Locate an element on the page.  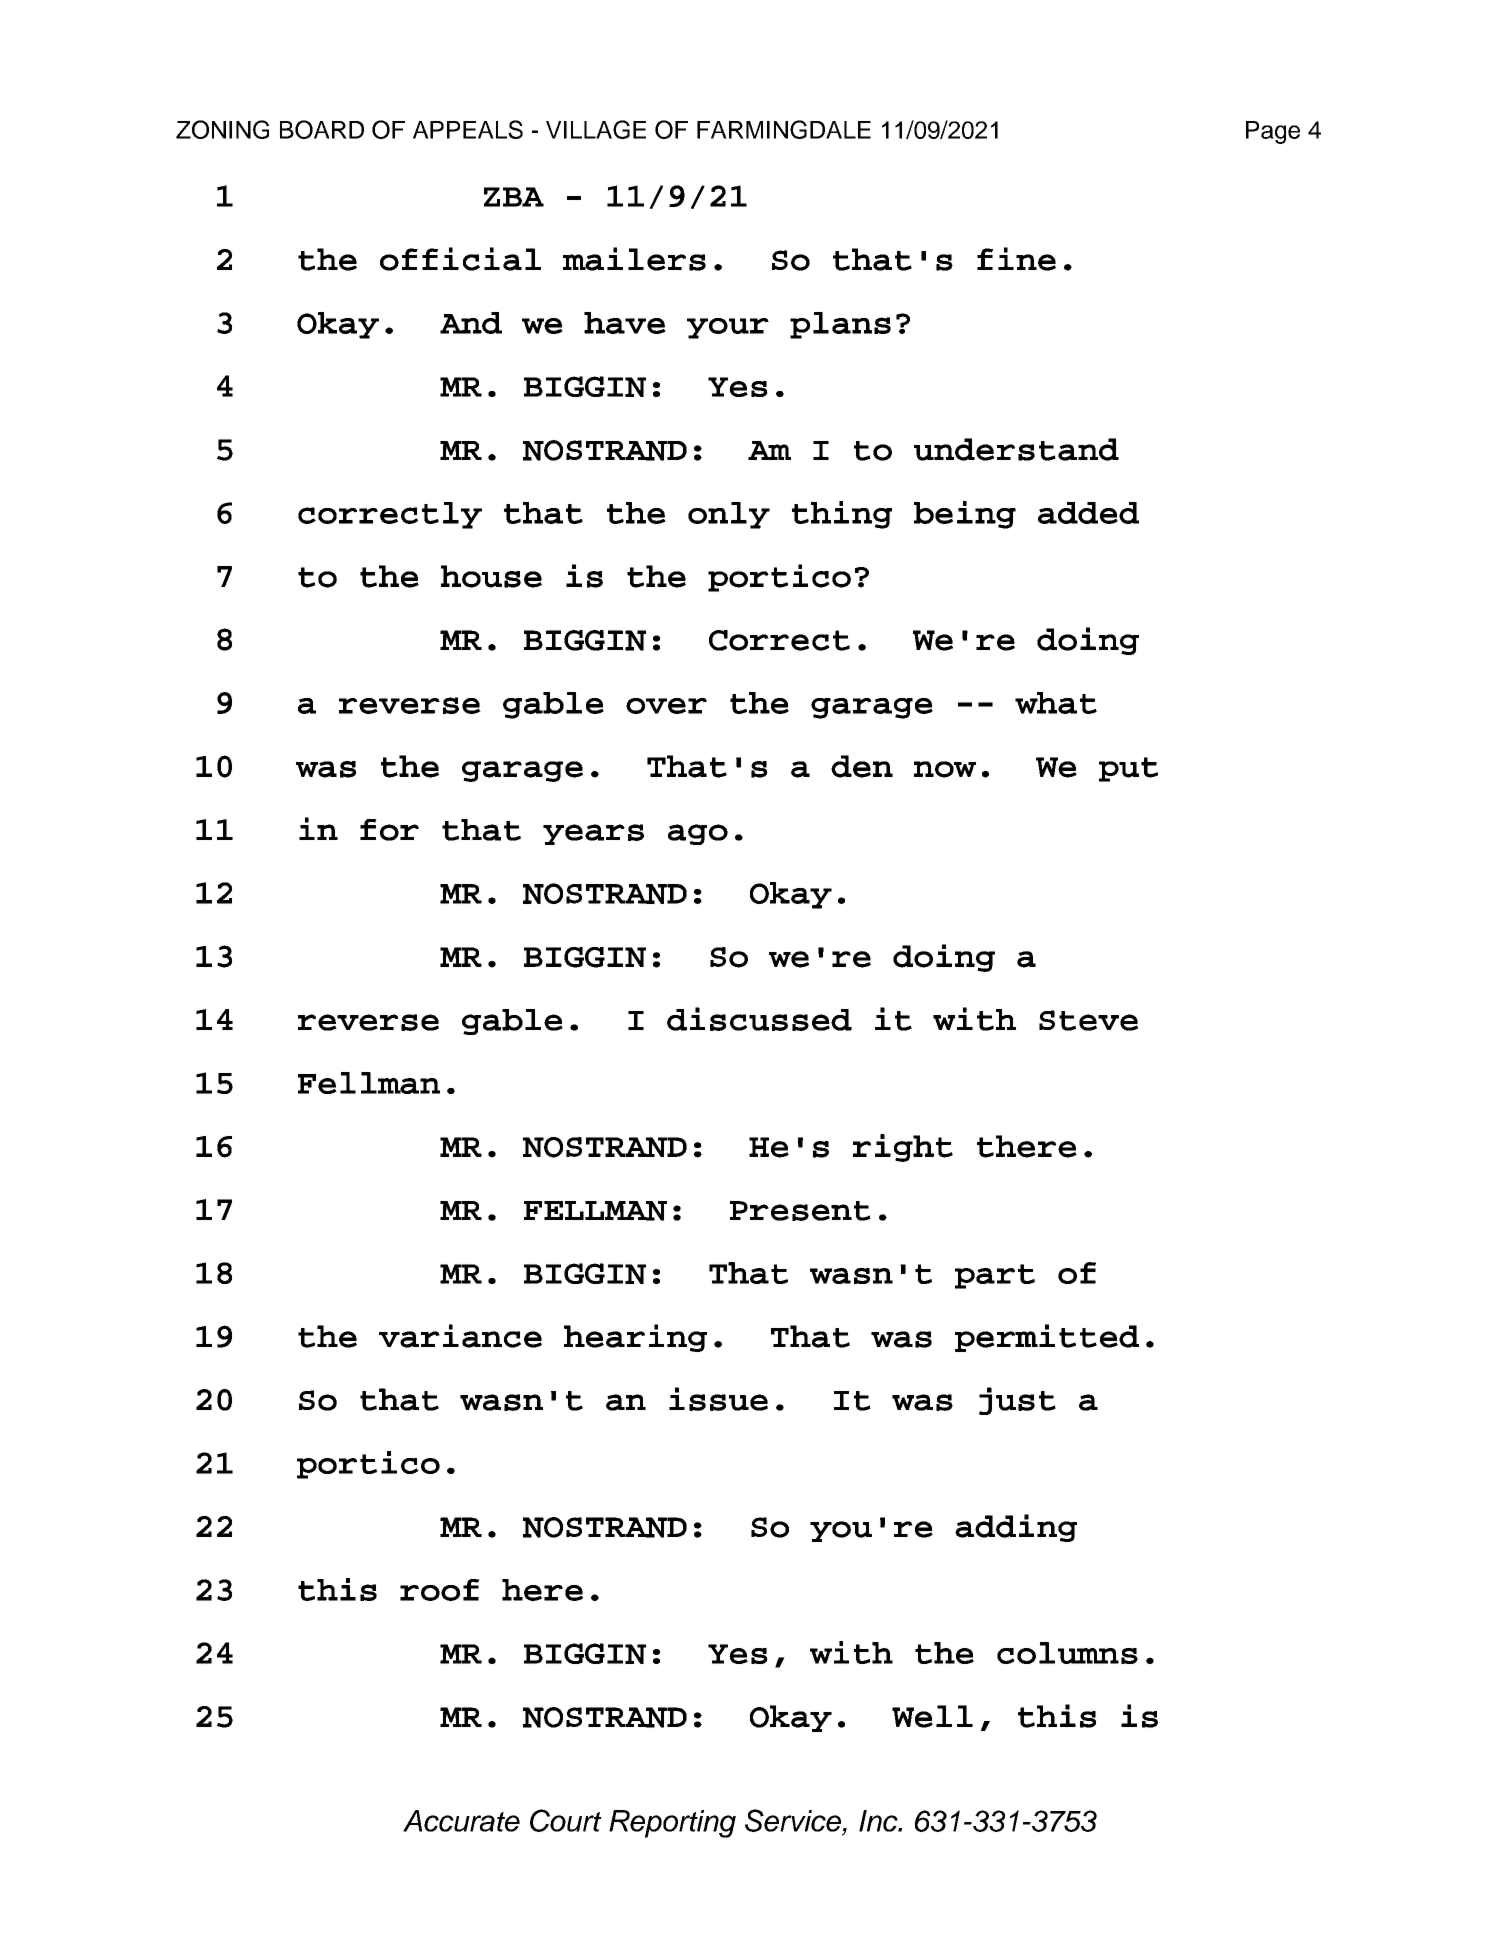
columns is located at coordinates (1067, 1653).
